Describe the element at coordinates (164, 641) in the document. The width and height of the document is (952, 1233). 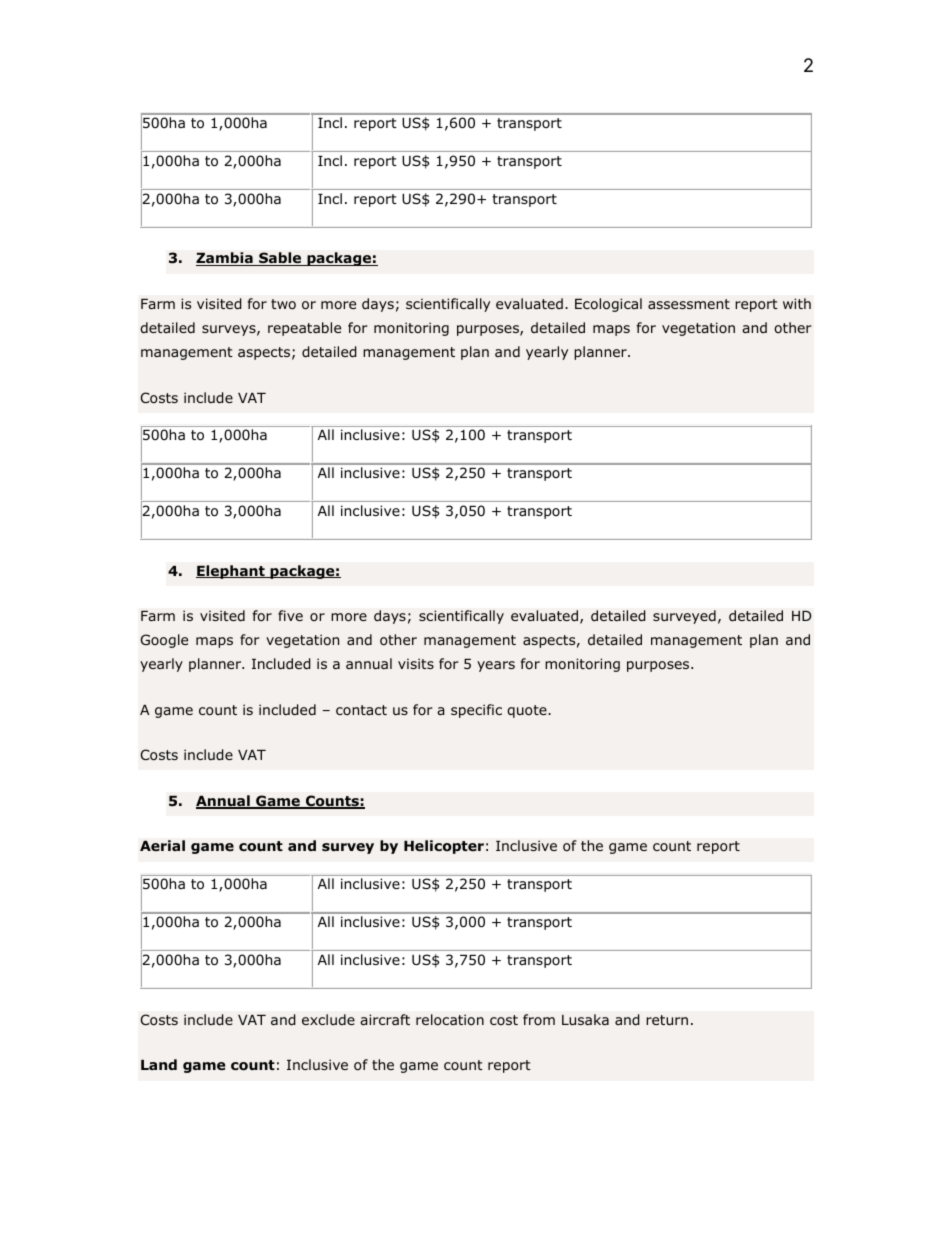
I see `Google` at that location.
